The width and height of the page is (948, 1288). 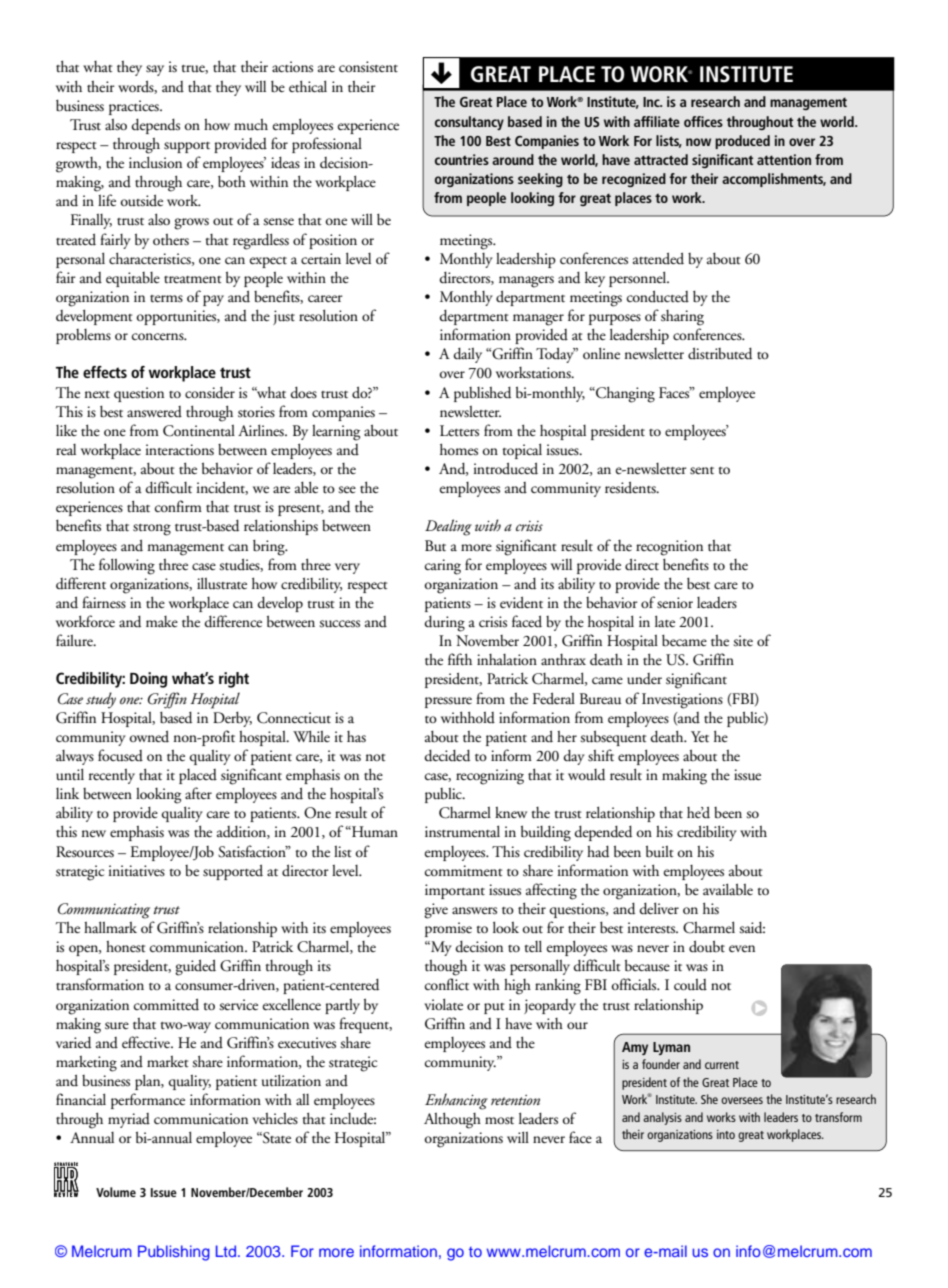 What do you see at coordinates (129, 1120) in the page?
I see `myriad` at bounding box center [129, 1120].
